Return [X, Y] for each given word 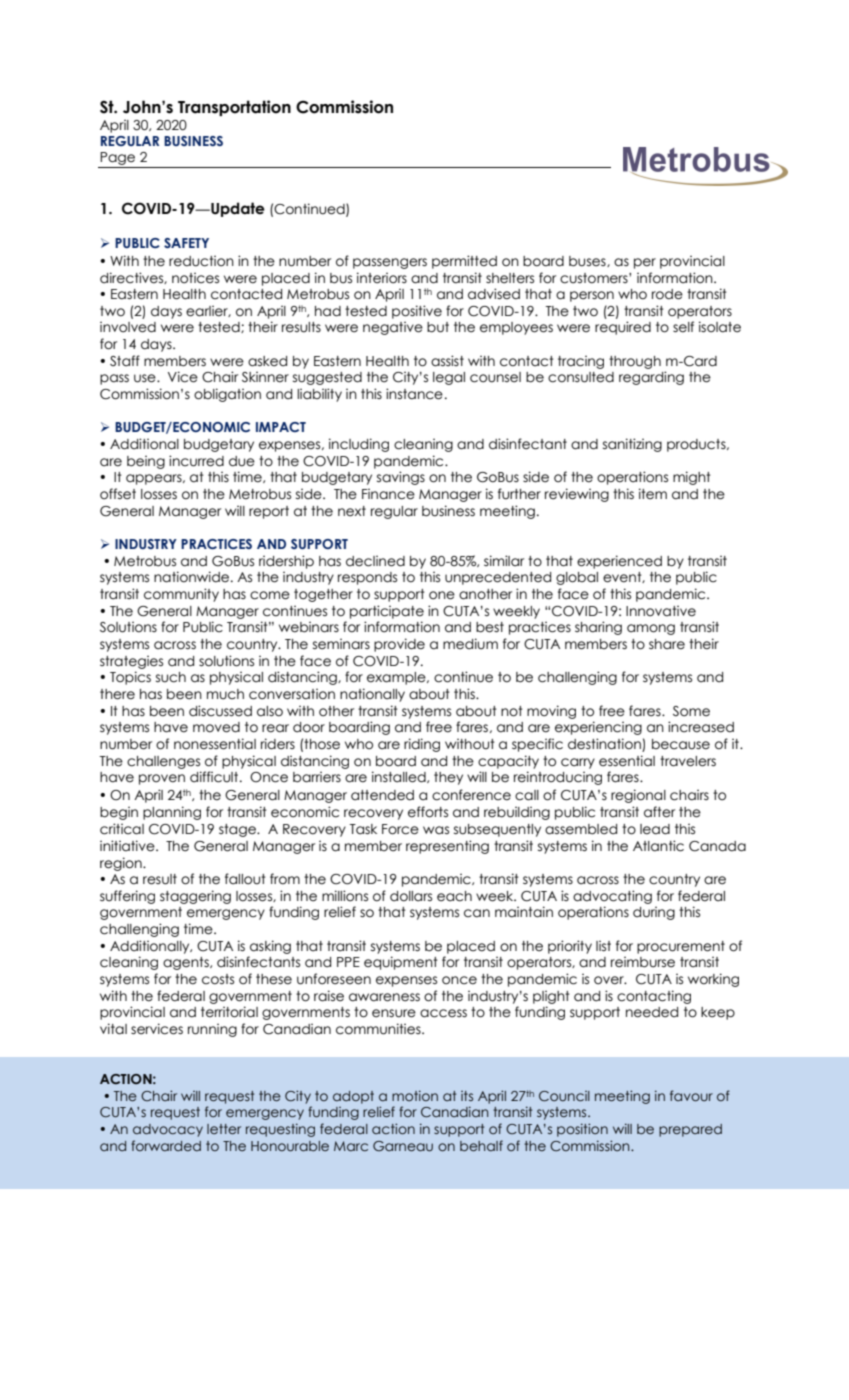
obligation [227, 395]
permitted [464, 262]
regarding [651, 378]
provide [399, 645]
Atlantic [658, 846]
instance [414, 394]
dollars [411, 896]
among [651, 629]
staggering [195, 897]
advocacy [168, 1130]
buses [588, 261]
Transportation [234, 108]
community [181, 595]
